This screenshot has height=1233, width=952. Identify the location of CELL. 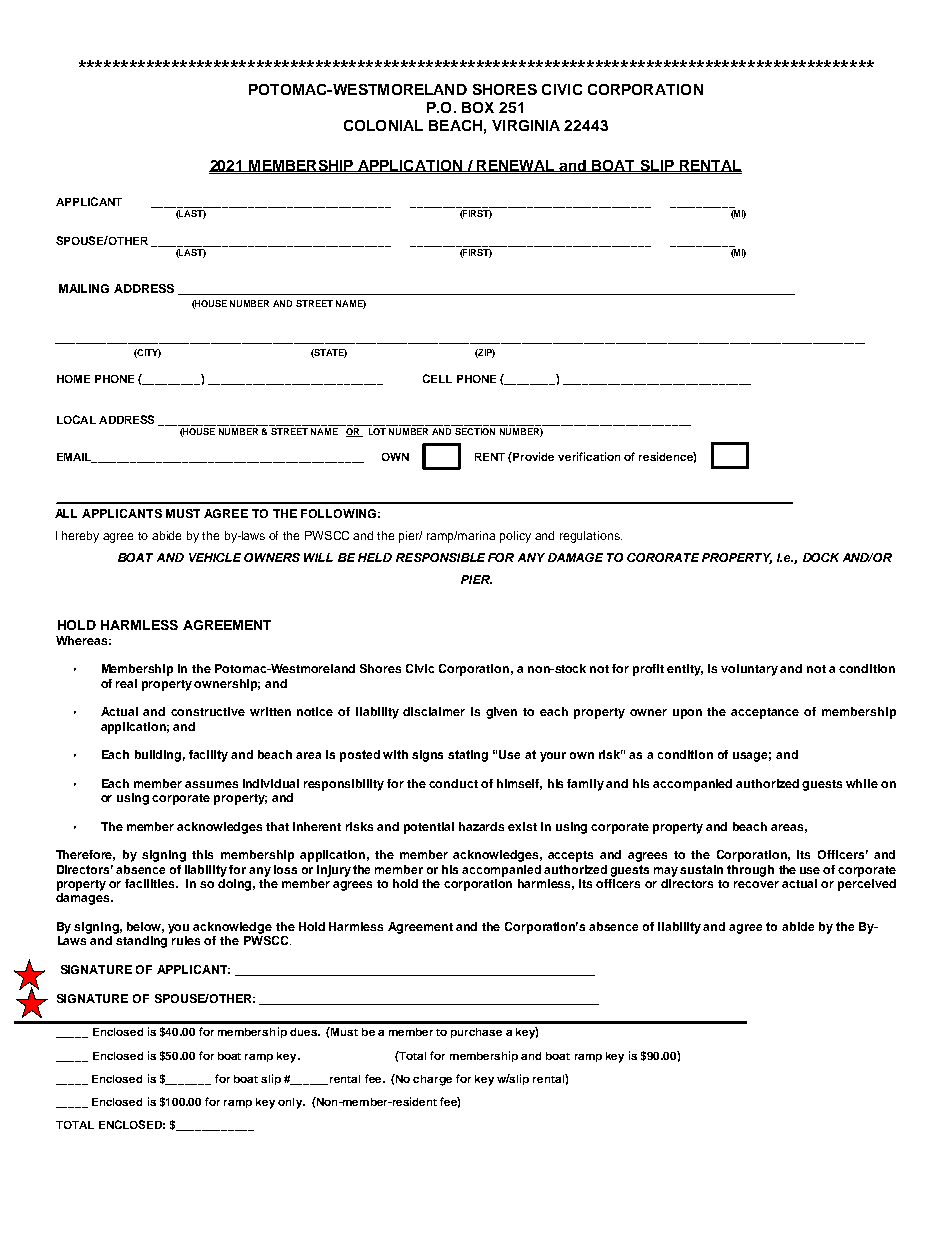
(437, 378).
